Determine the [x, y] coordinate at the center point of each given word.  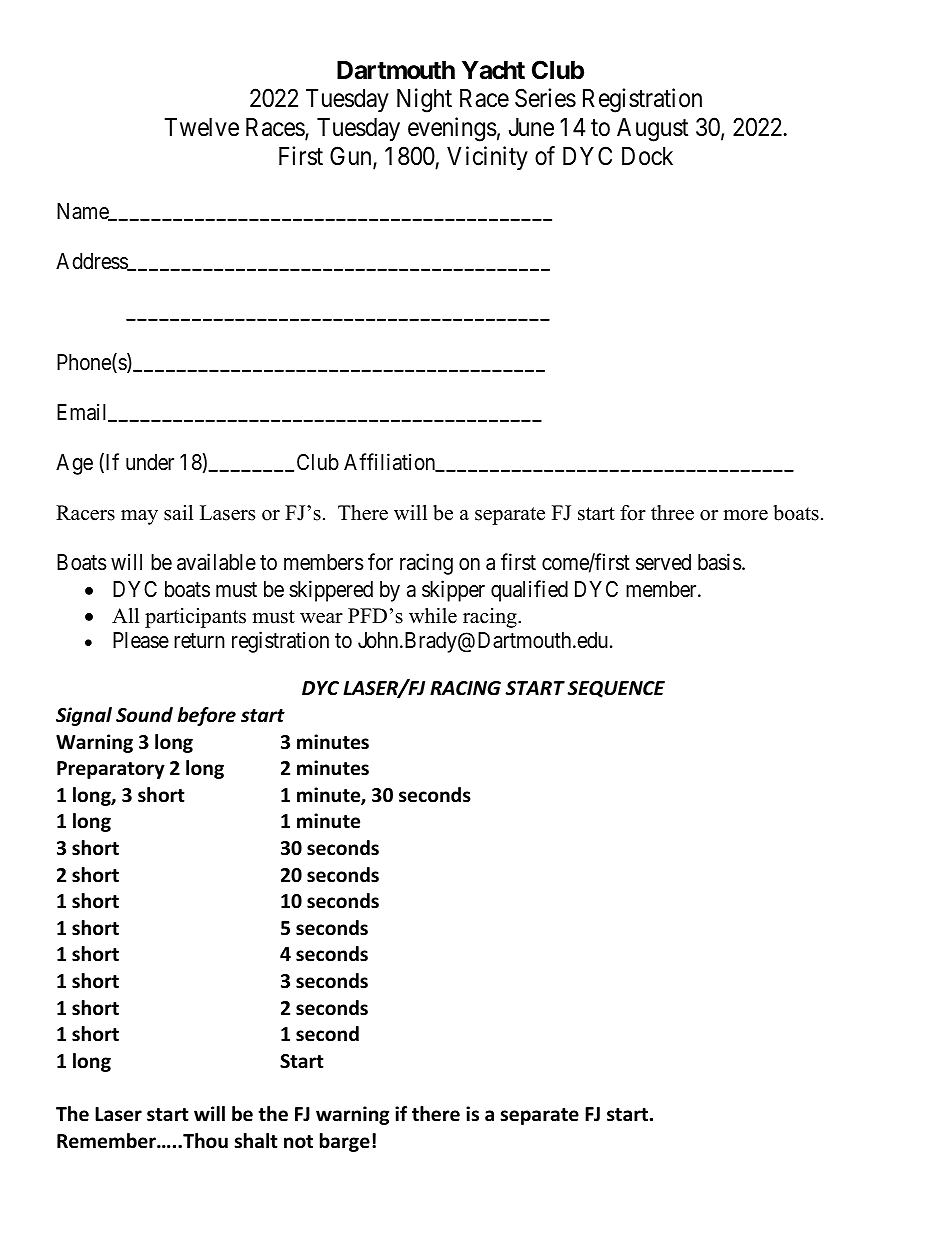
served [663, 562]
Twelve [202, 127]
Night [424, 100]
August [652, 130]
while [433, 616]
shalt [256, 1141]
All [125, 615]
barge [345, 1142]
